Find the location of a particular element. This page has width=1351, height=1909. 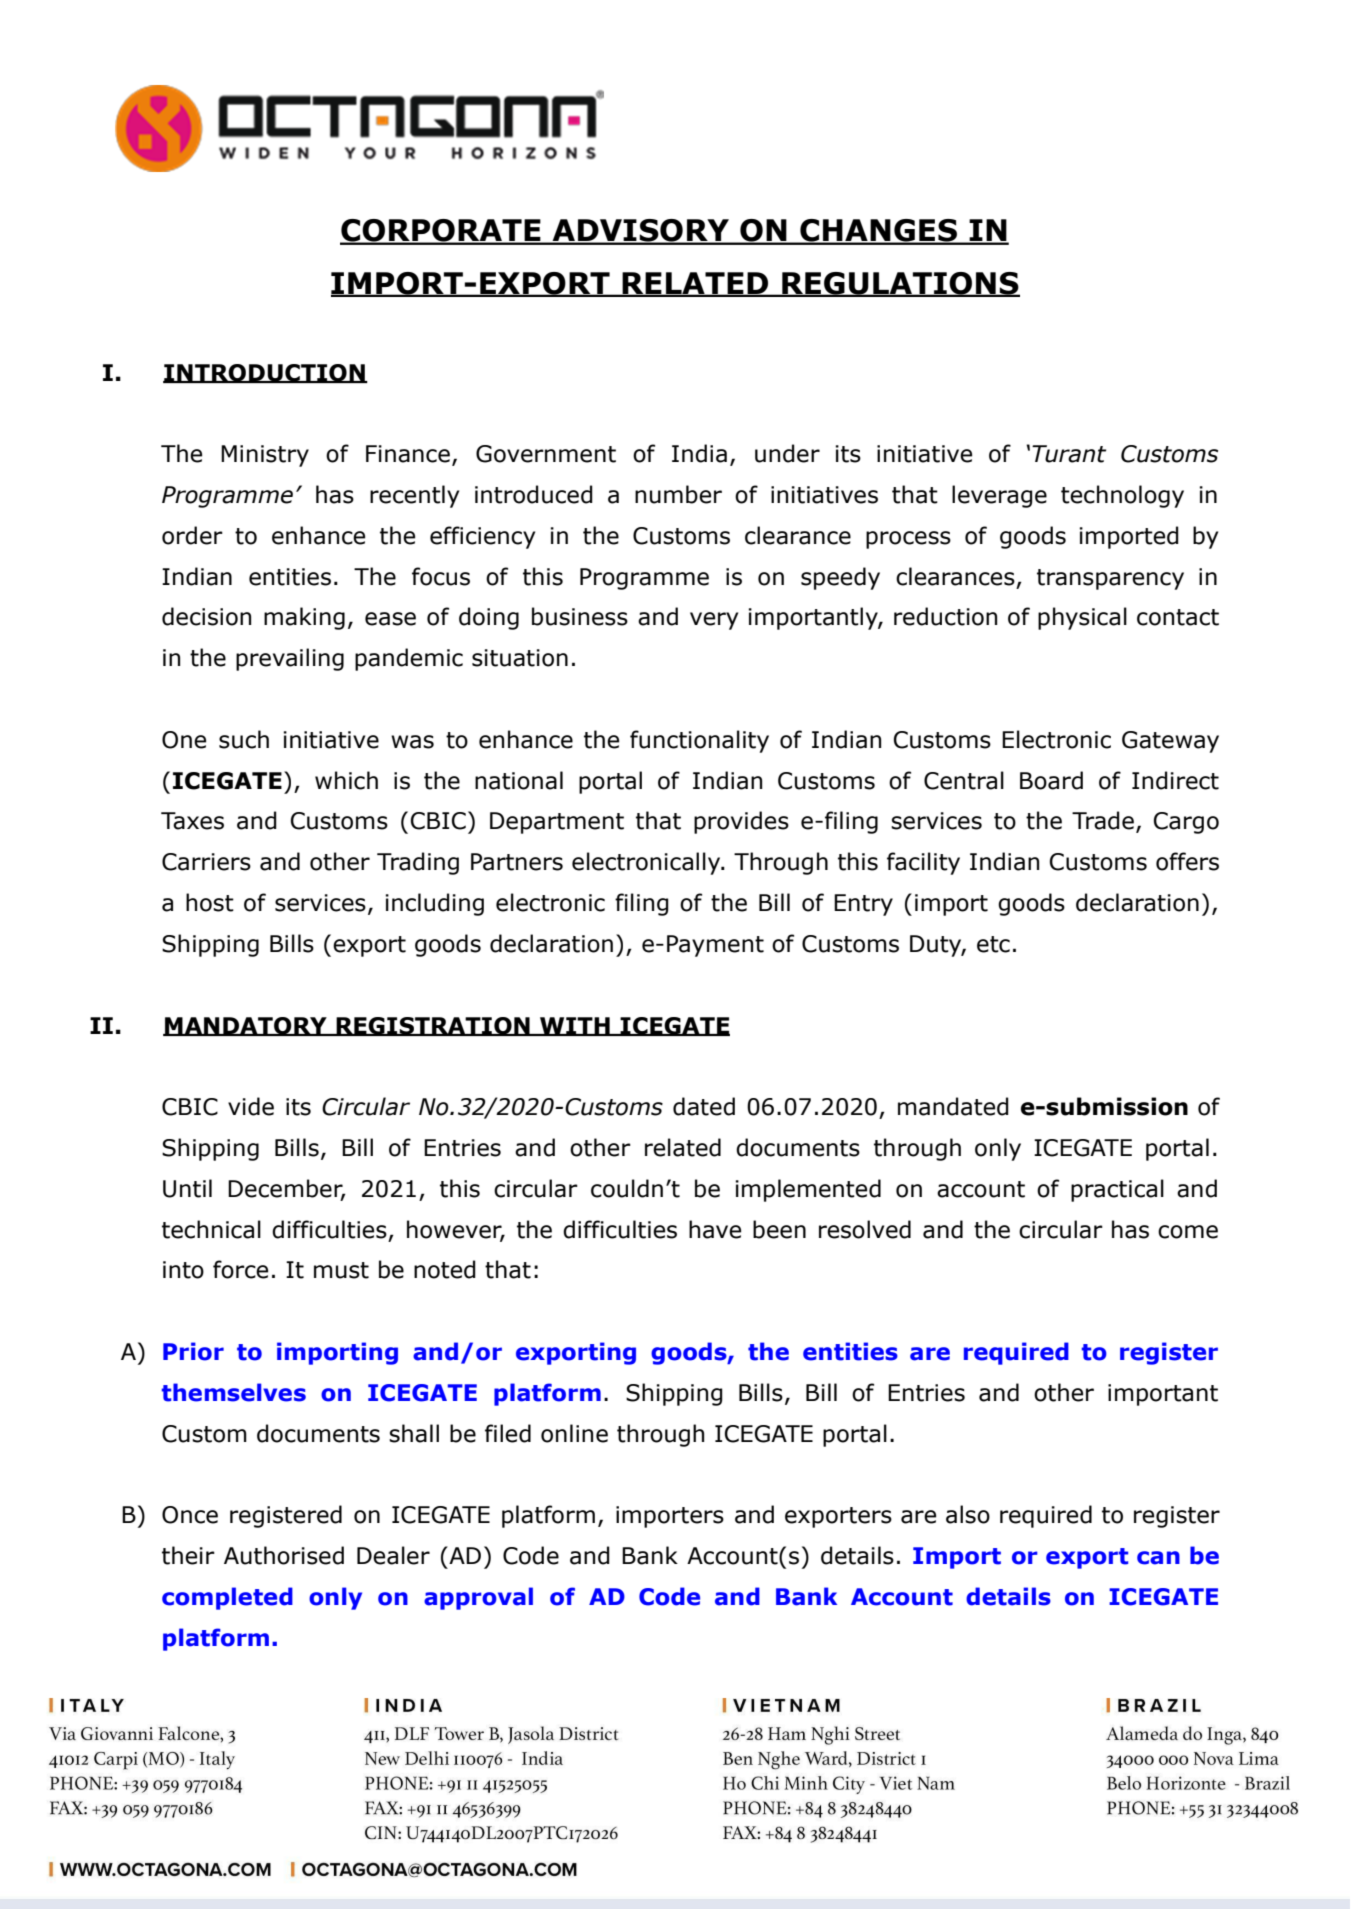

have is located at coordinates (715, 1229).
